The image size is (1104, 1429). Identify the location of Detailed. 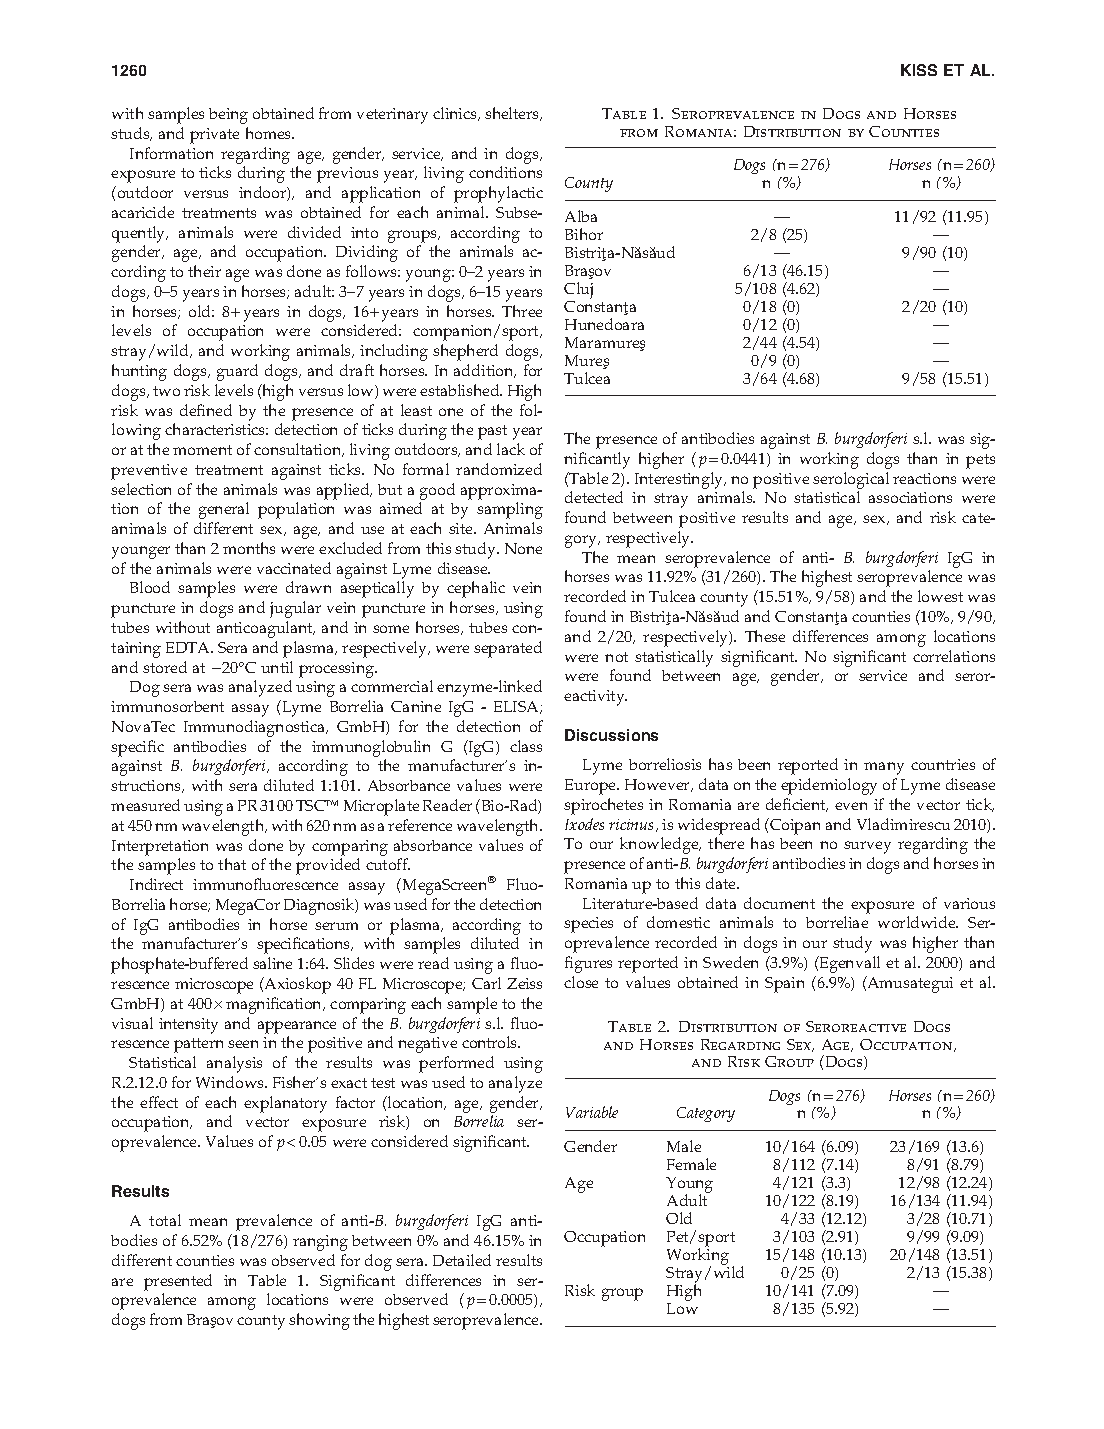
(462, 1260).
